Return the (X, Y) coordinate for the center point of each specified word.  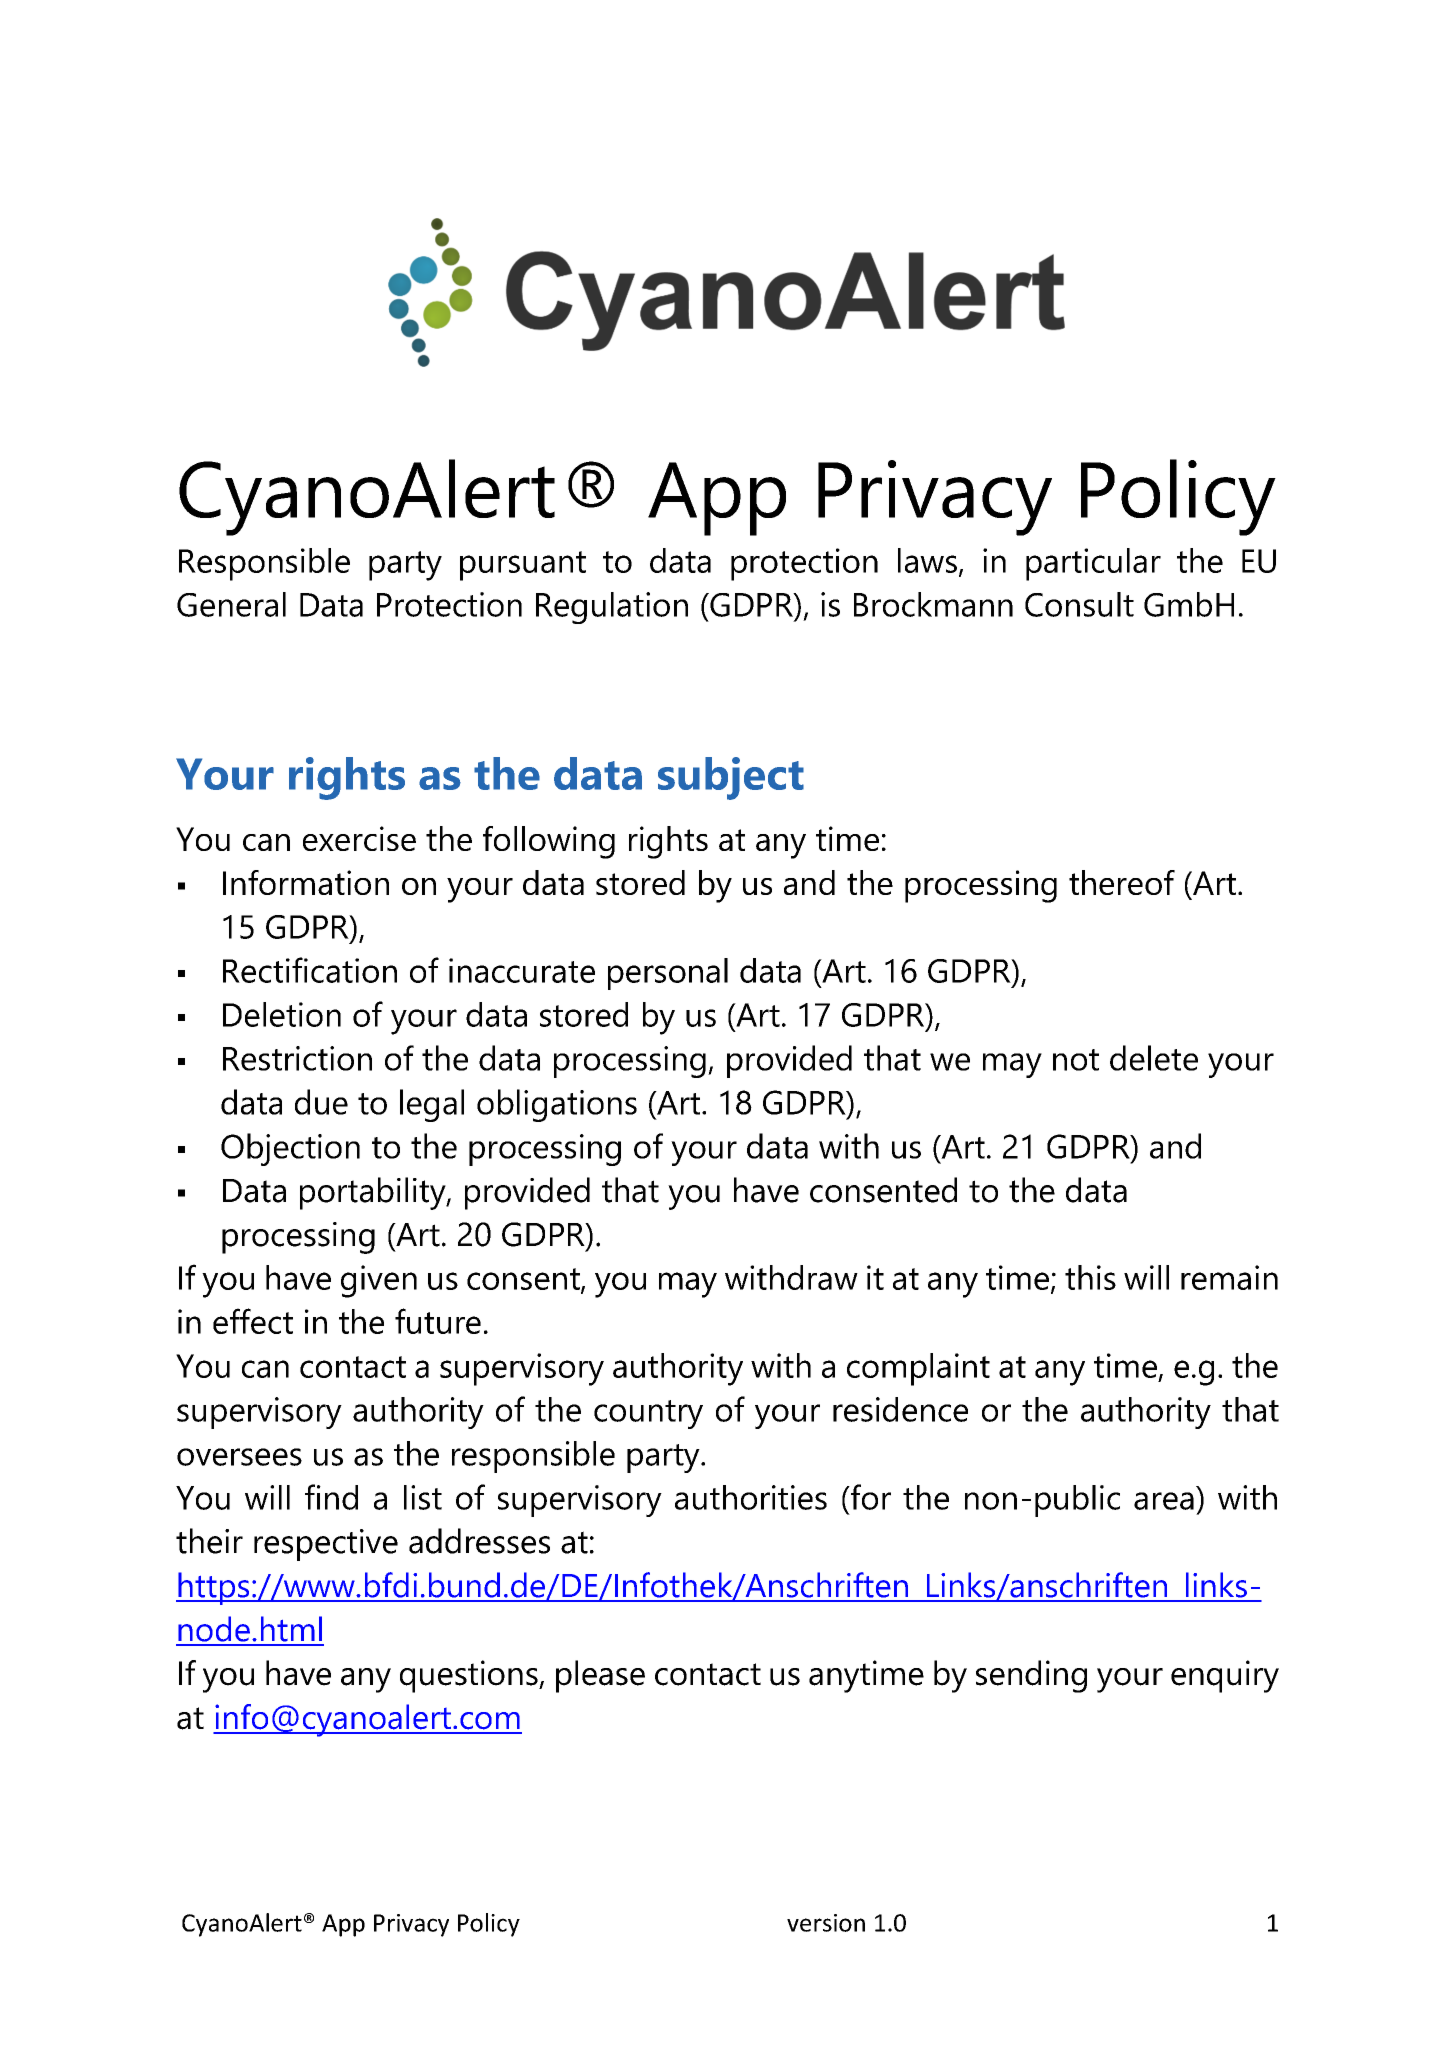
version (826, 1923)
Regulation (612, 608)
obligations (557, 1105)
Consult (1079, 604)
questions (470, 1676)
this (1090, 1277)
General (231, 604)
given (379, 1281)
